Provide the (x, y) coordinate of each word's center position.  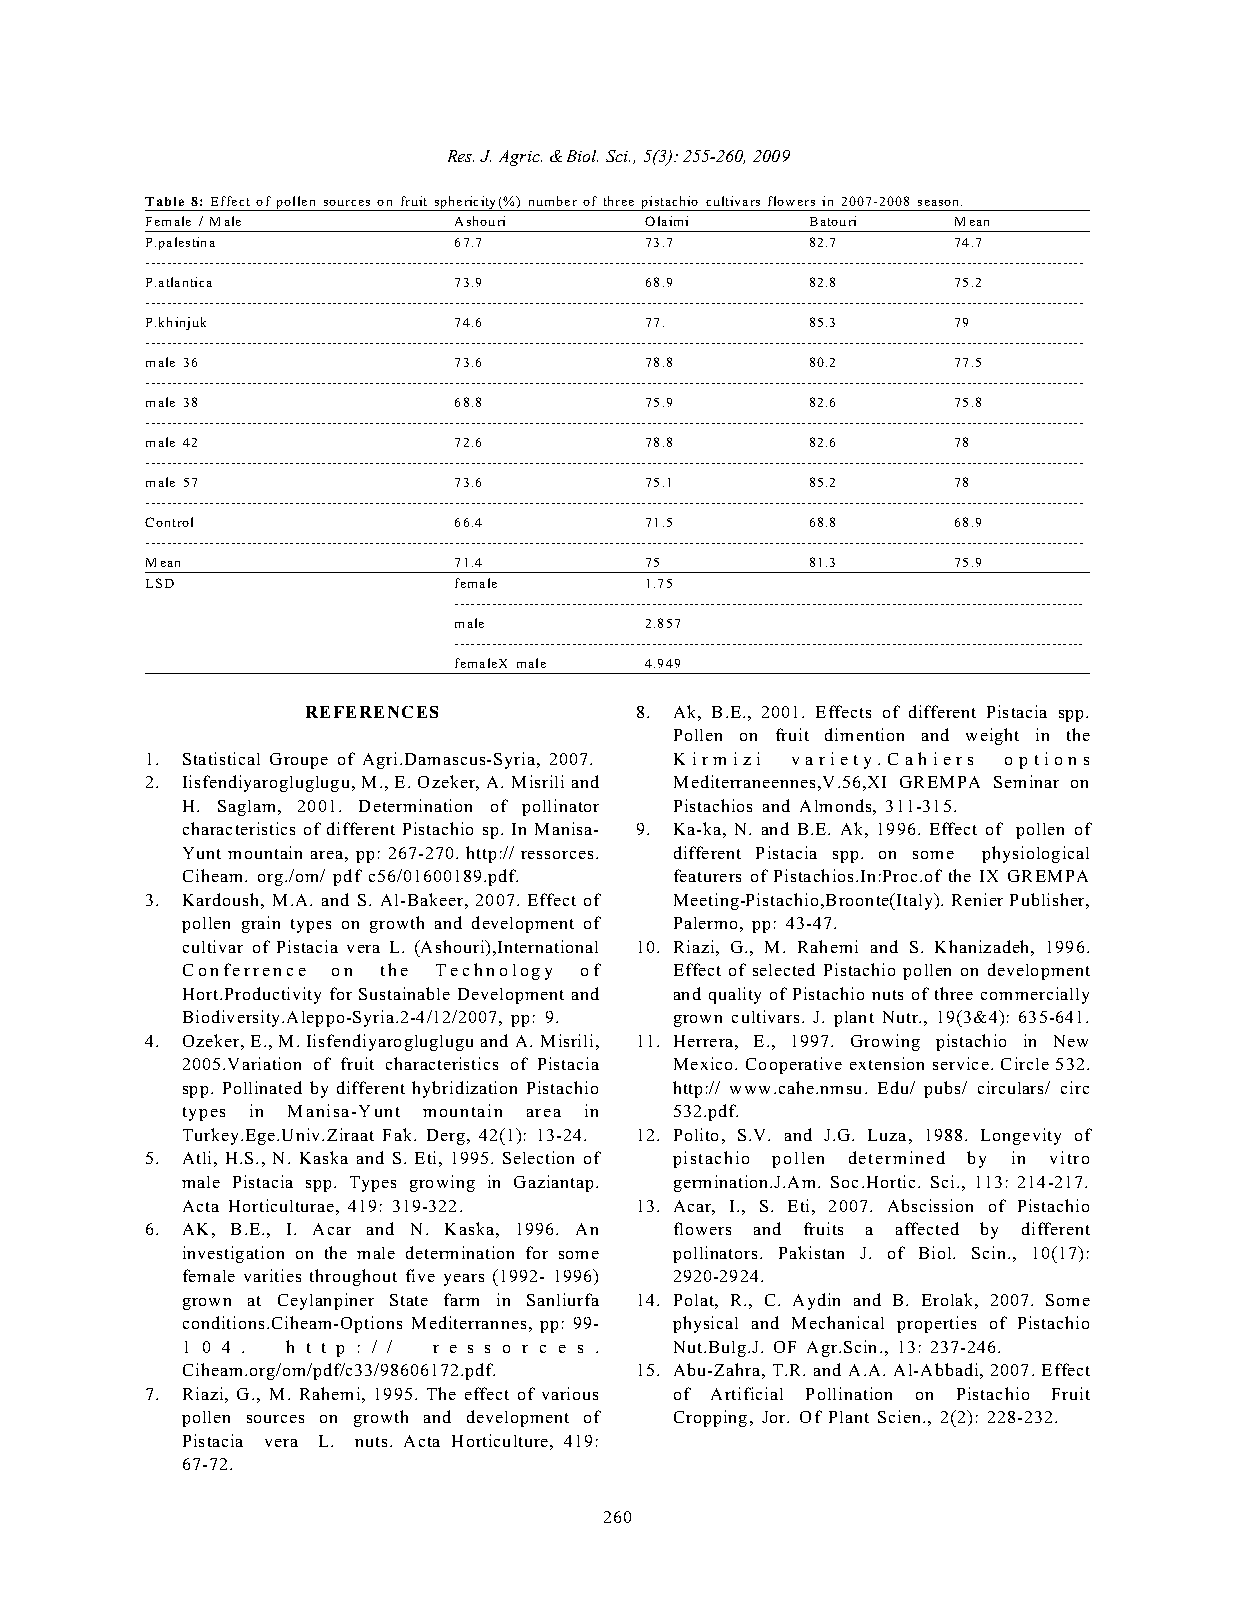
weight (992, 736)
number (553, 201)
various (570, 1393)
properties (936, 1324)
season (940, 203)
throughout (353, 1277)
